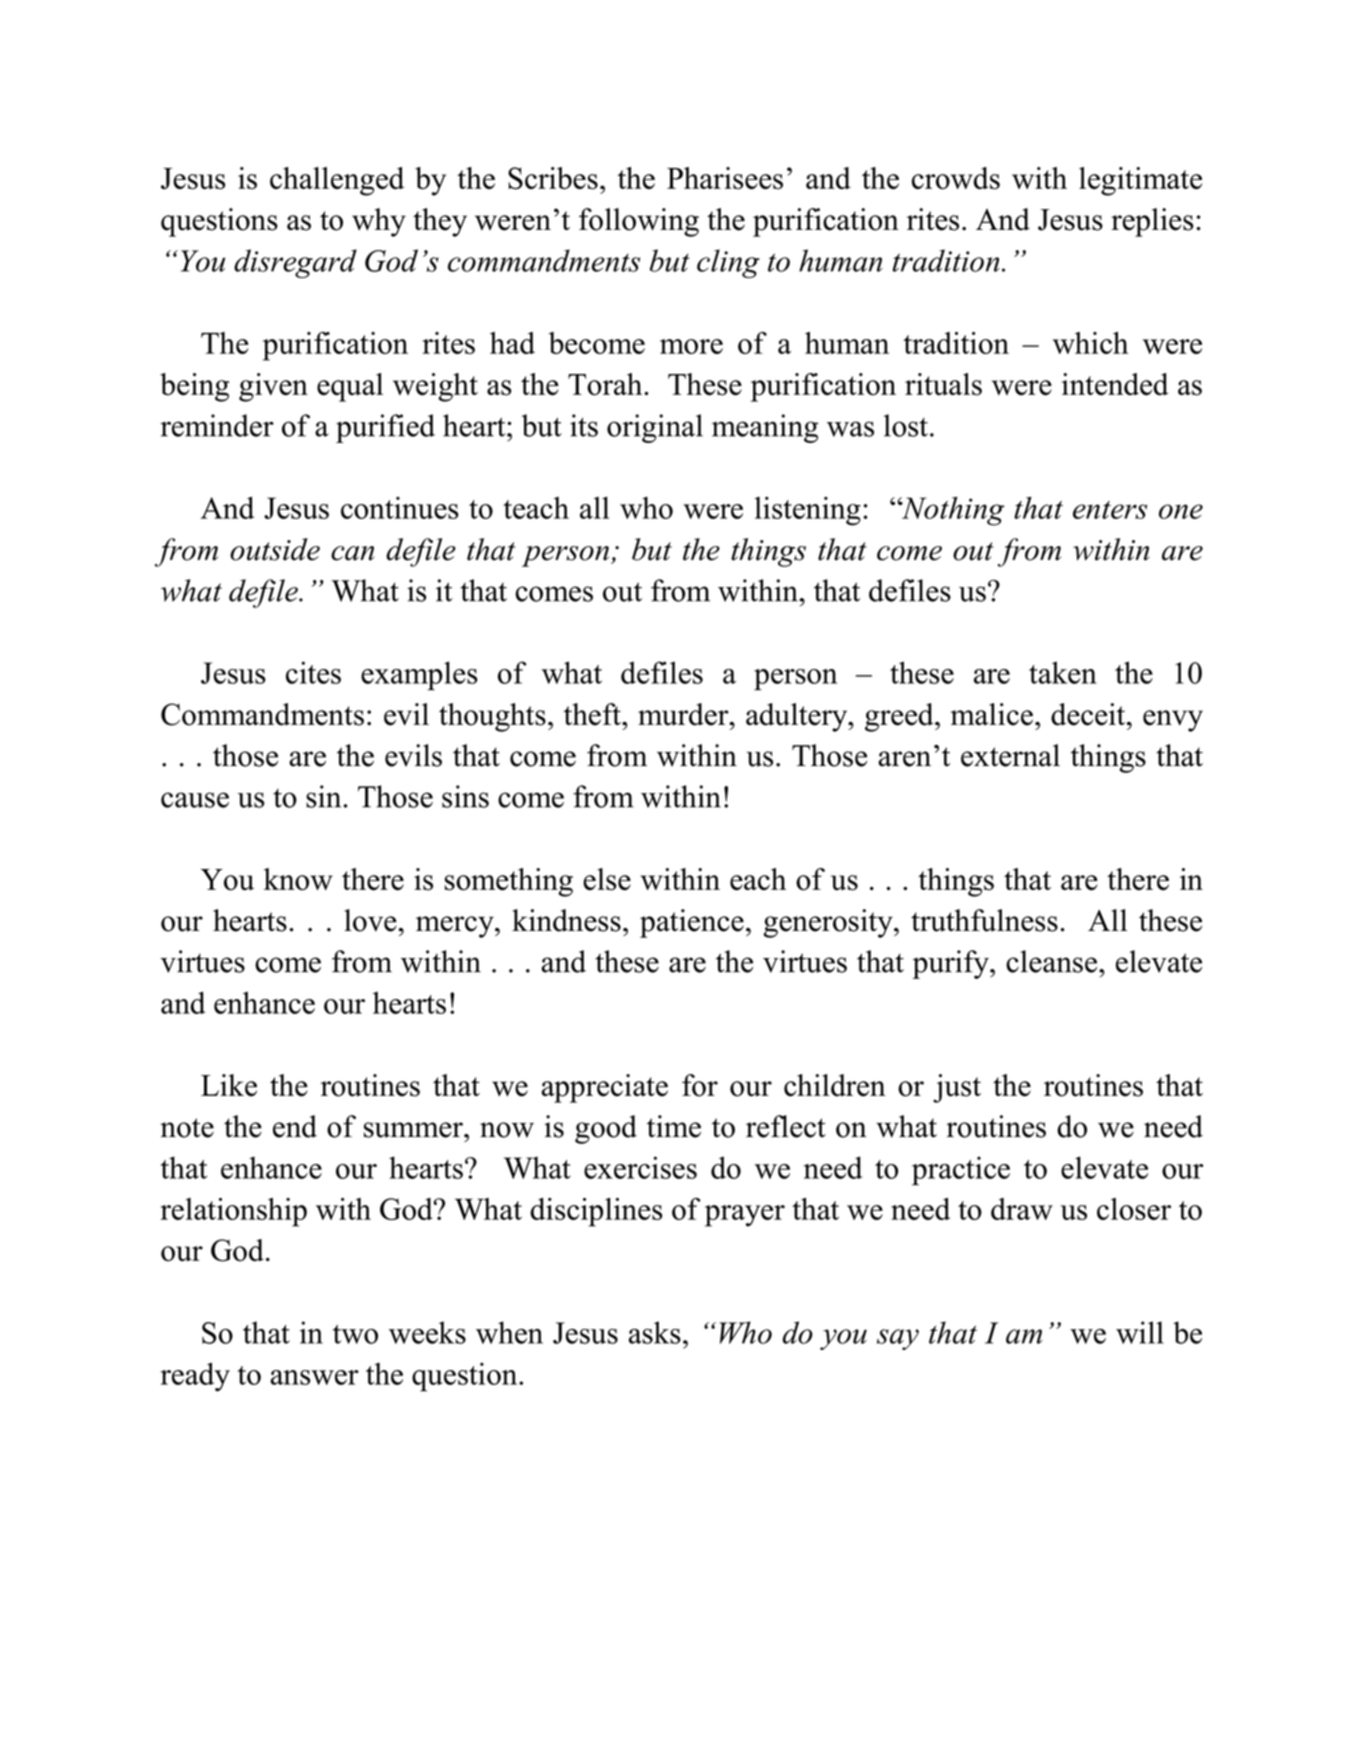 The image size is (1363, 1764). What do you see at coordinates (355, 1334) in the screenshot?
I see `two` at bounding box center [355, 1334].
